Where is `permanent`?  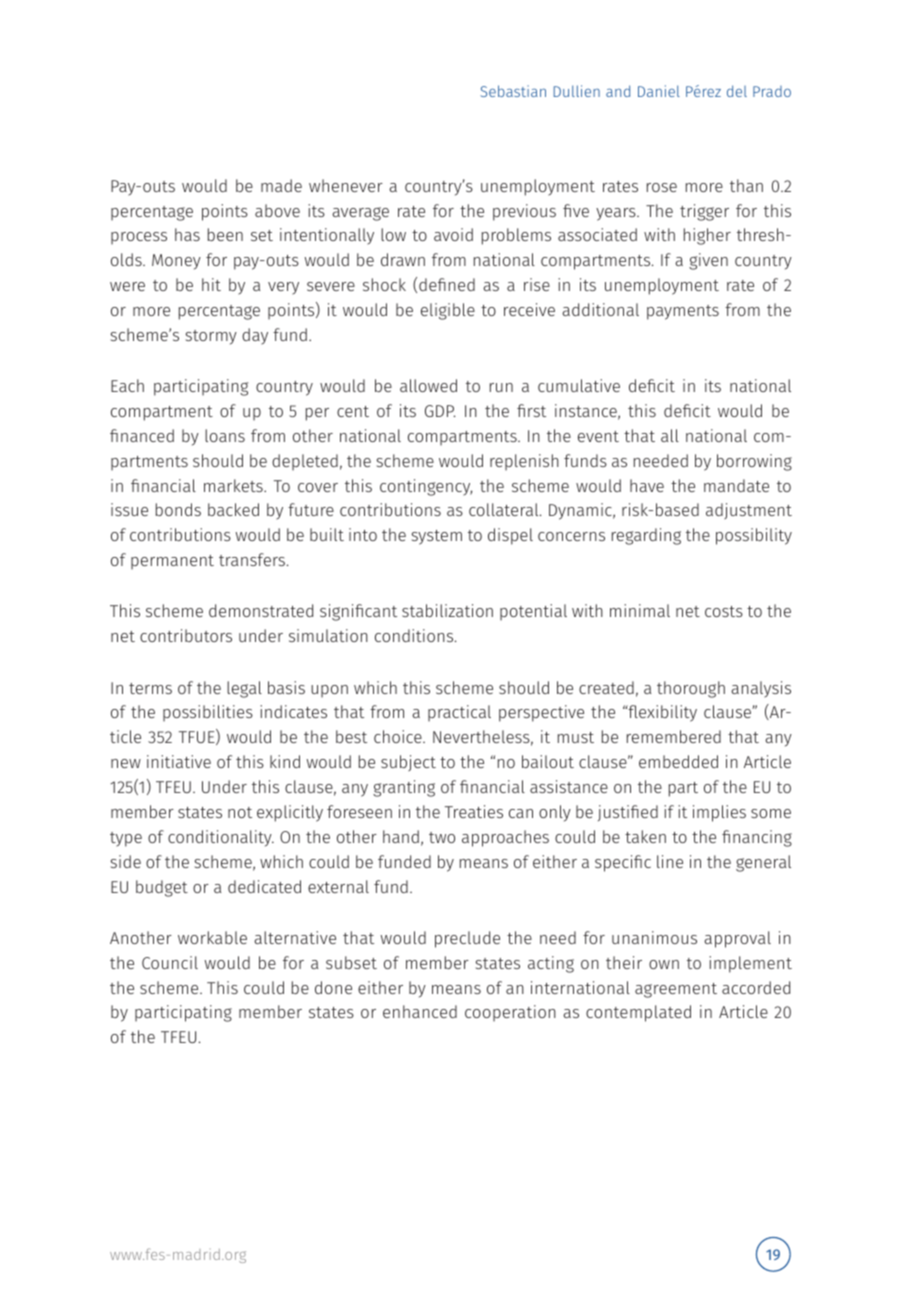 permanent is located at coordinates (172, 562).
